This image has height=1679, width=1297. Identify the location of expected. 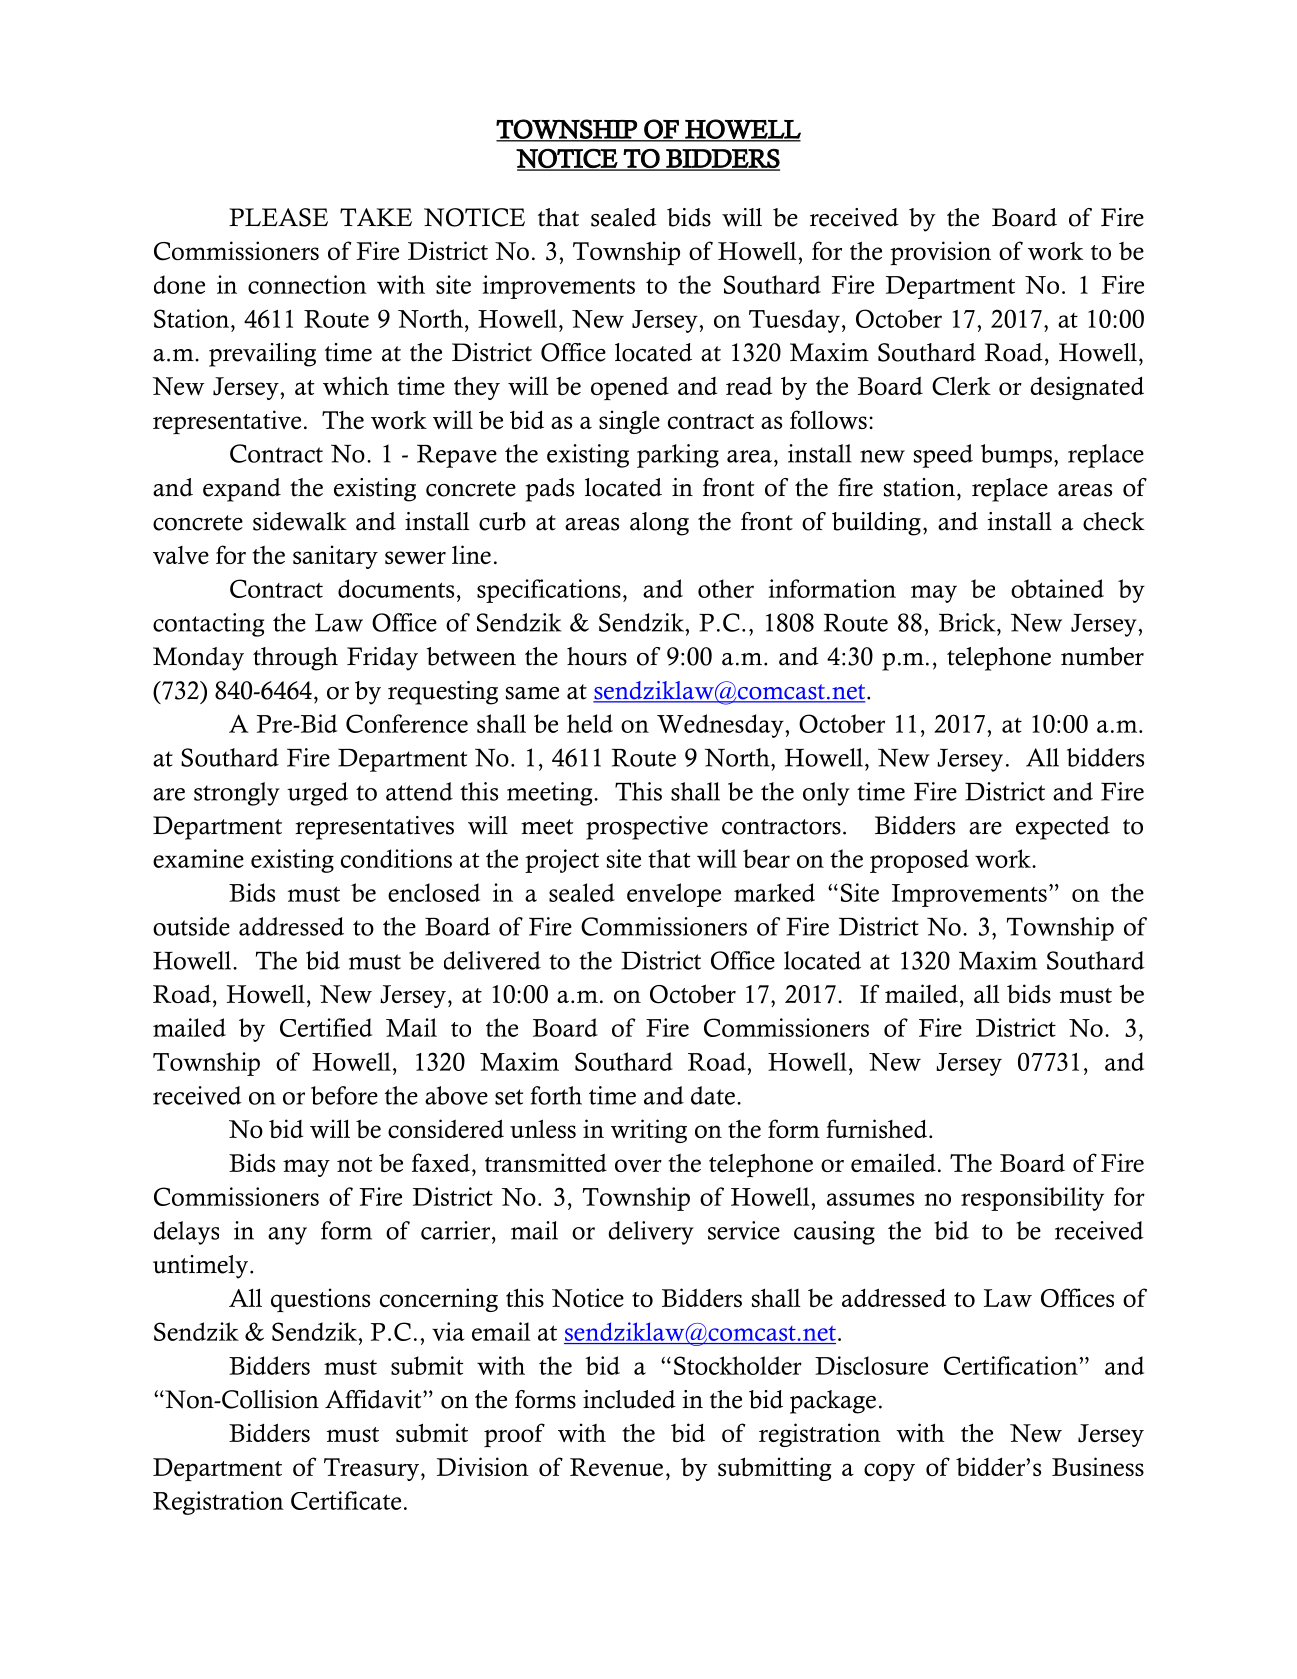
(1063, 828).
